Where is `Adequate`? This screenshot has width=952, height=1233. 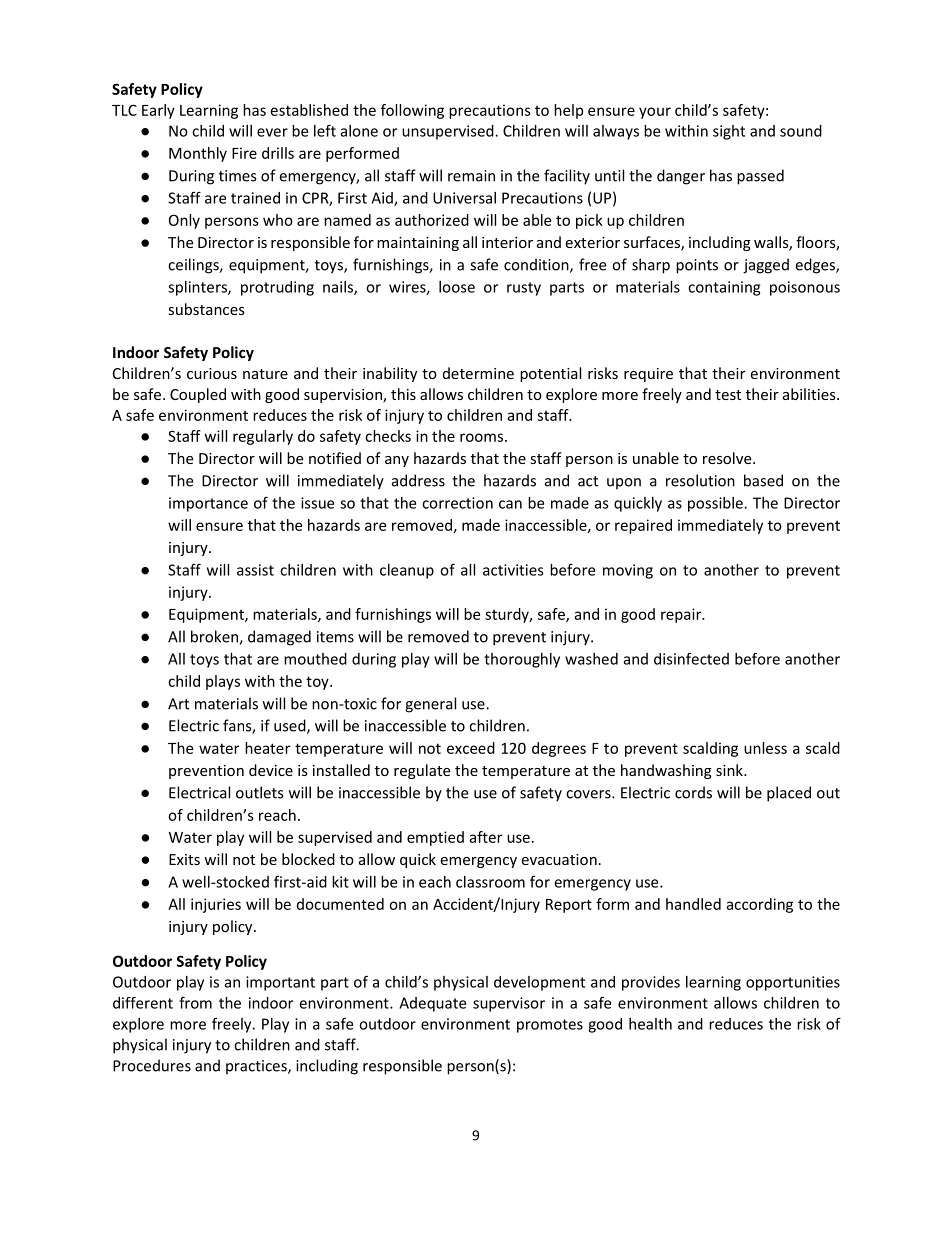
Adequate is located at coordinates (432, 1004).
